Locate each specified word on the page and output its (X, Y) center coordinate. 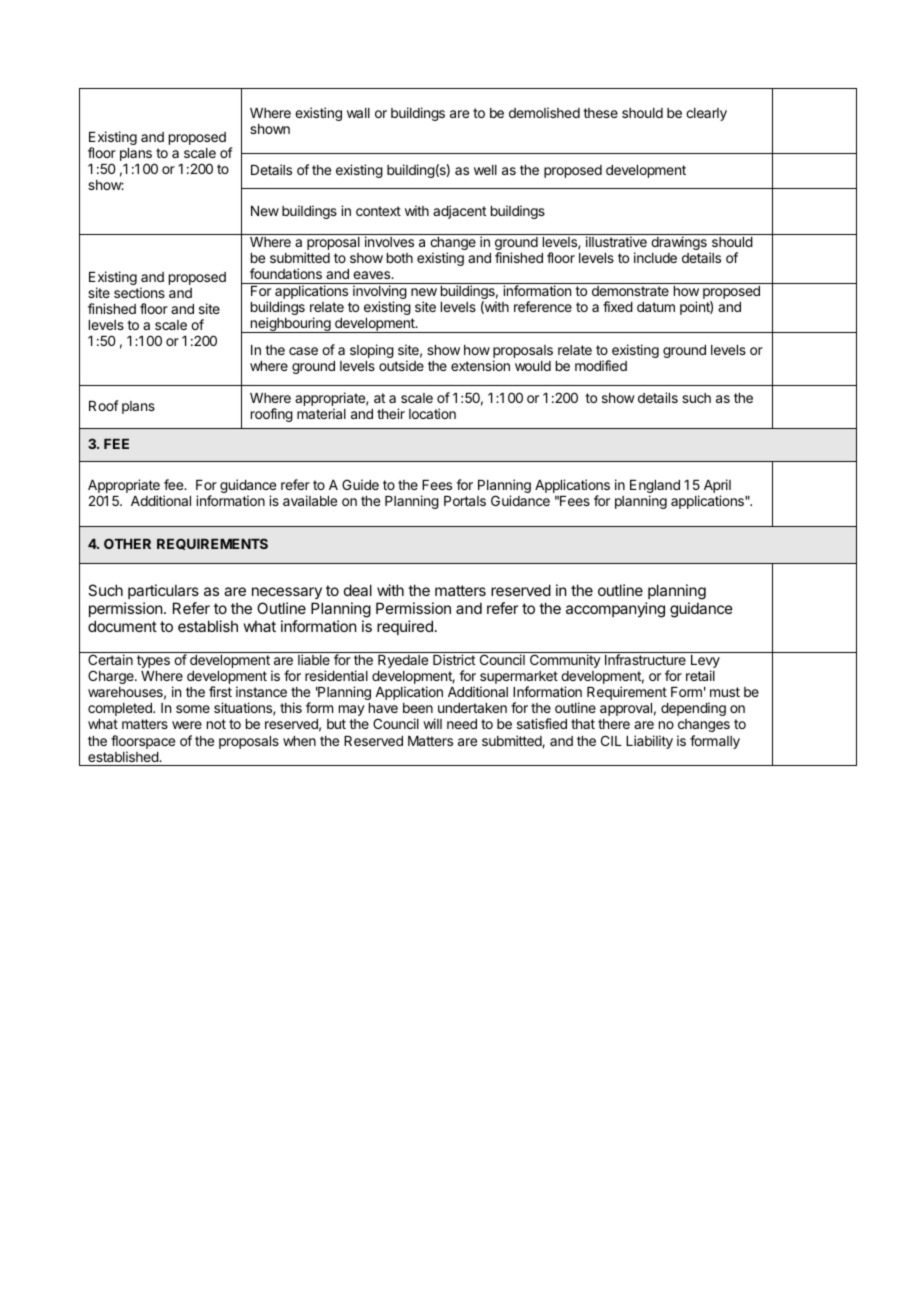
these (600, 113)
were (187, 725)
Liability (649, 742)
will (432, 723)
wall (358, 113)
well (485, 170)
